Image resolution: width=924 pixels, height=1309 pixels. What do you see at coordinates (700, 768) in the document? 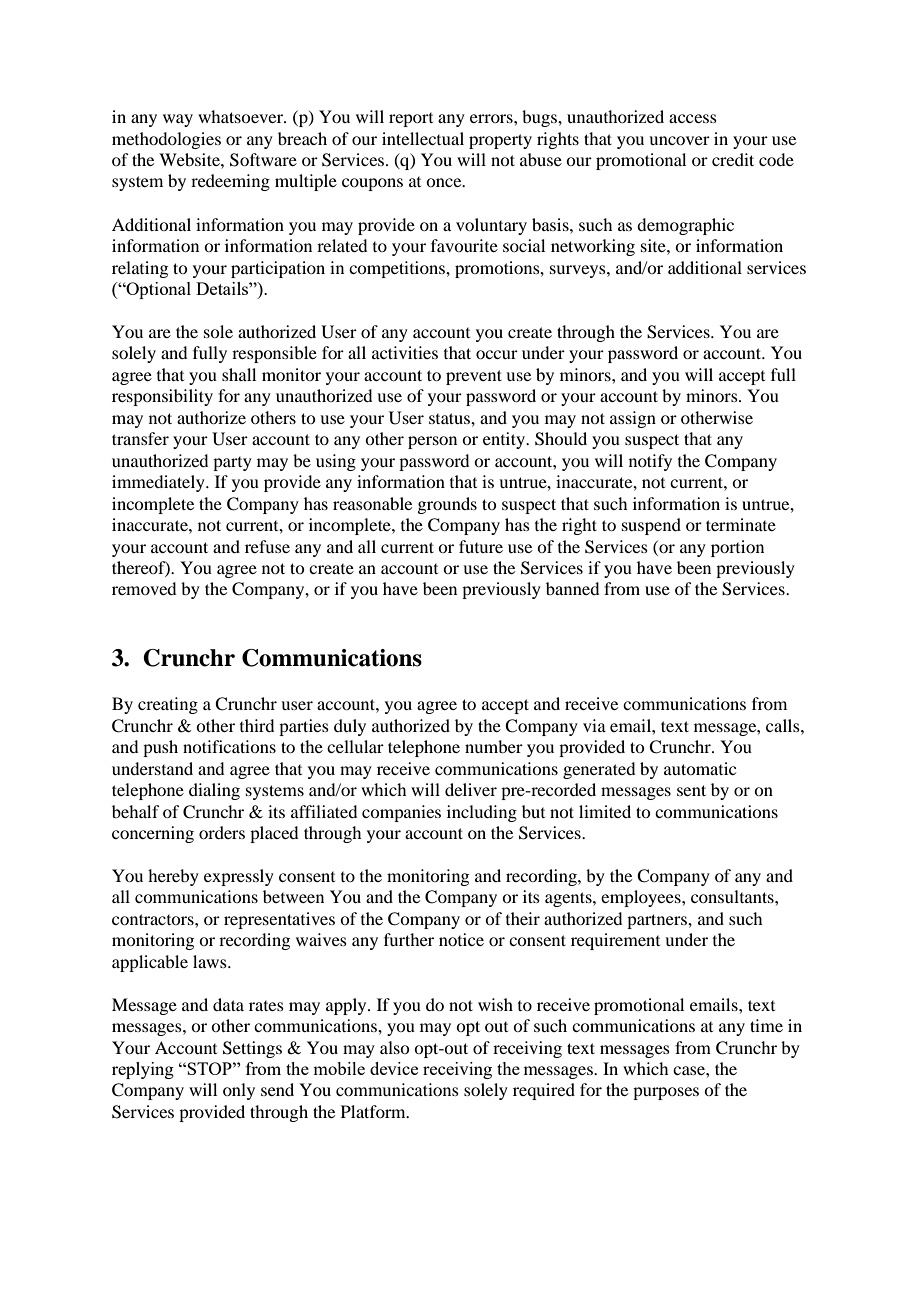
I see `automatic` at bounding box center [700, 768].
